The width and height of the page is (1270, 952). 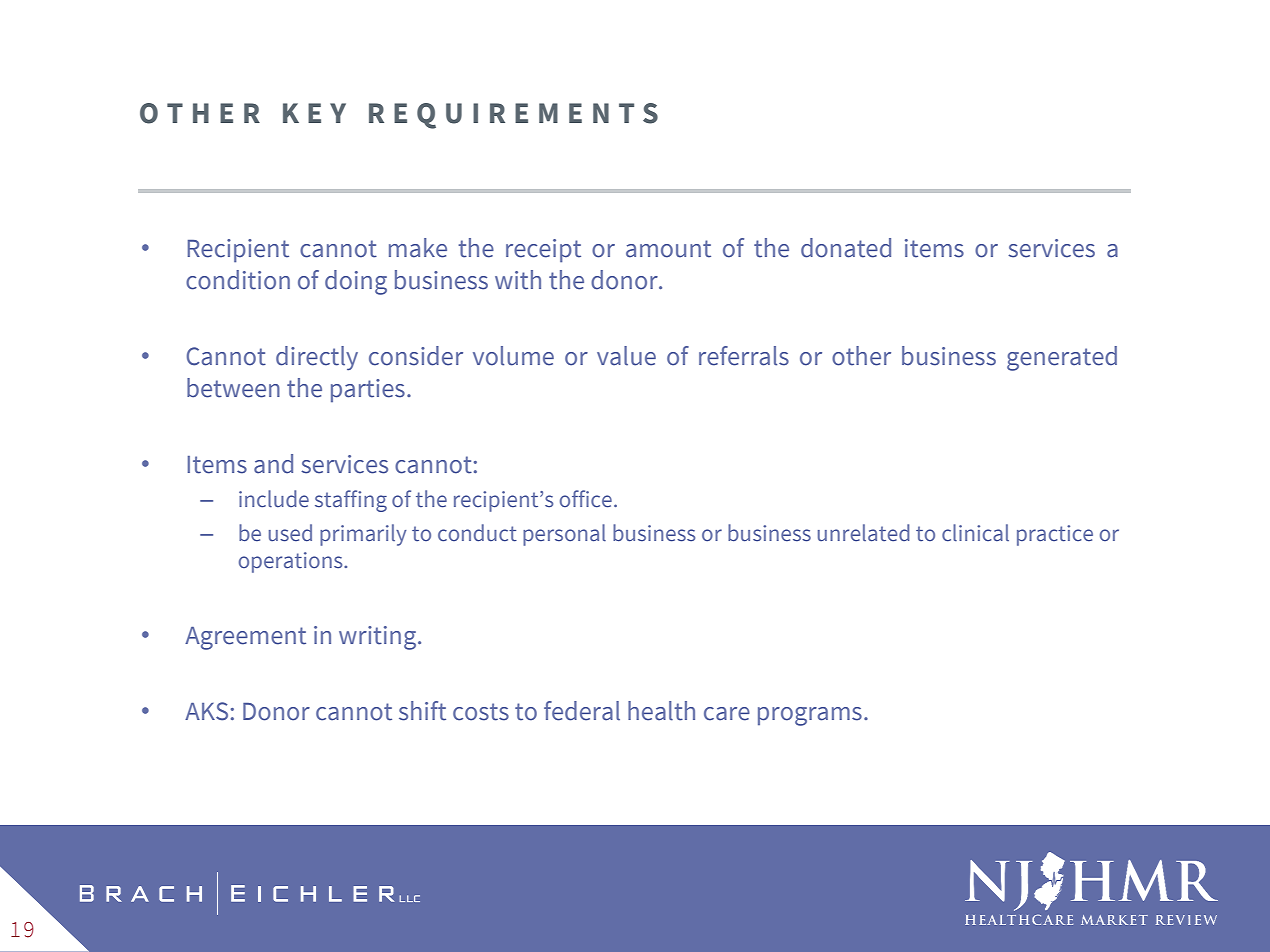 What do you see at coordinates (626, 356) in the page?
I see `value` at bounding box center [626, 356].
